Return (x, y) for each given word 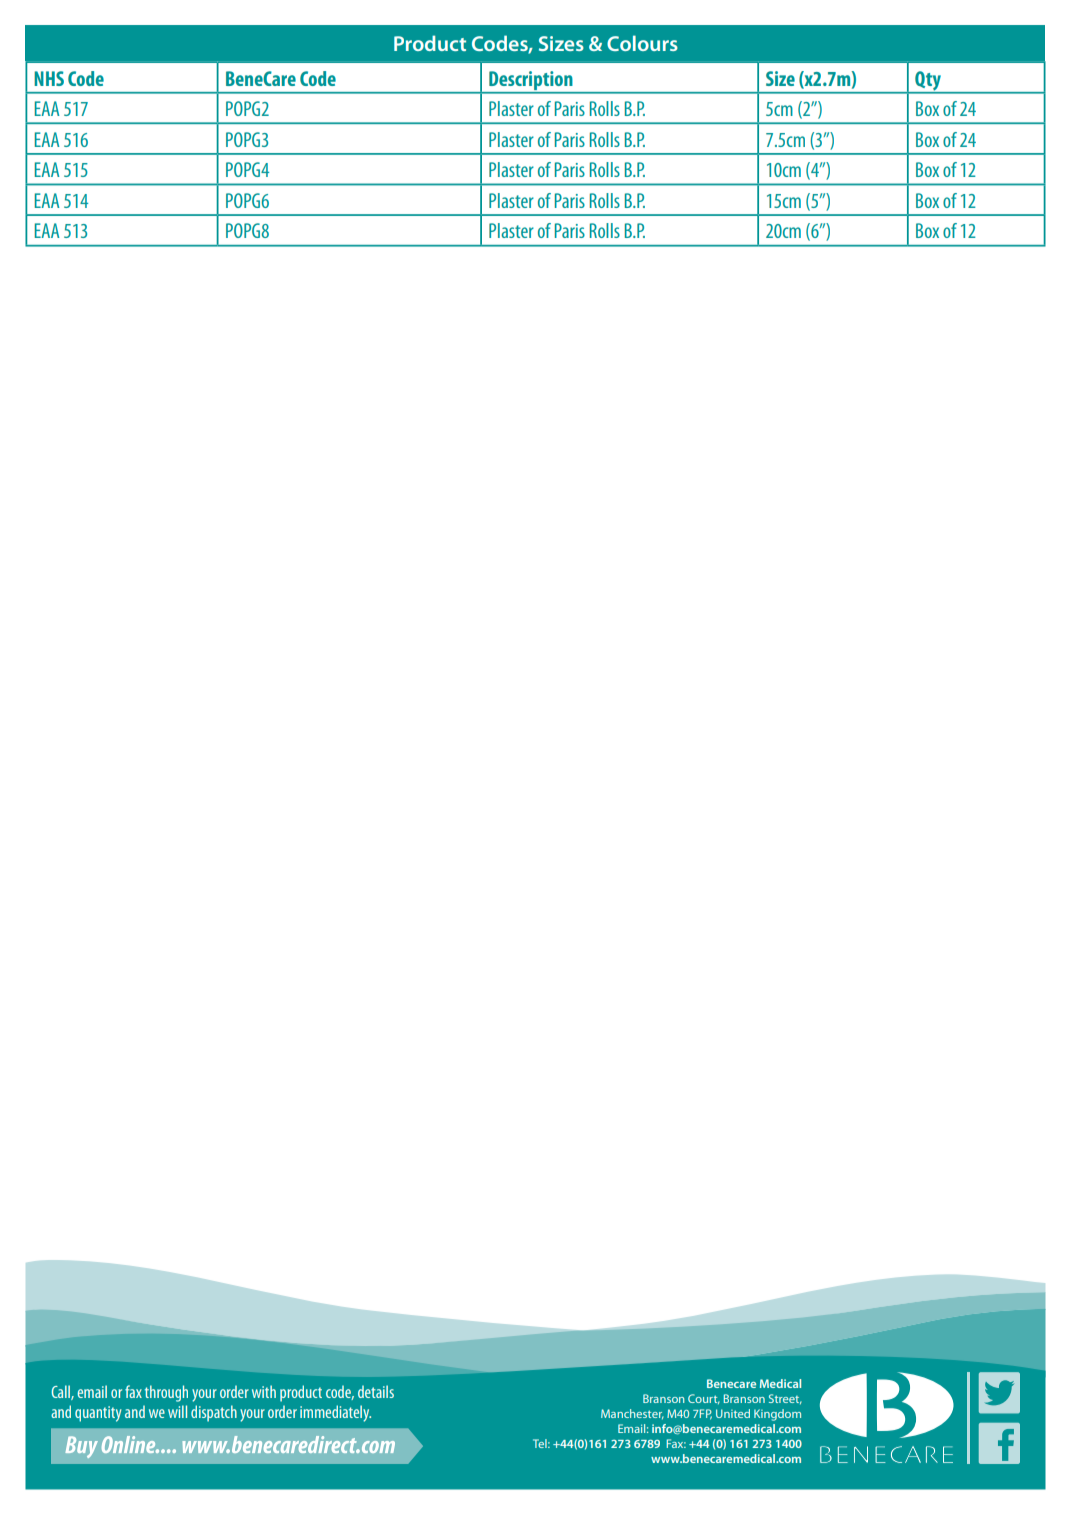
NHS (49, 78)
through (166, 1393)
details (376, 1391)
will (177, 1411)
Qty (928, 82)
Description (530, 80)
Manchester (632, 1414)
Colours (642, 43)
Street (785, 1399)
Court (704, 1399)
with (264, 1391)
